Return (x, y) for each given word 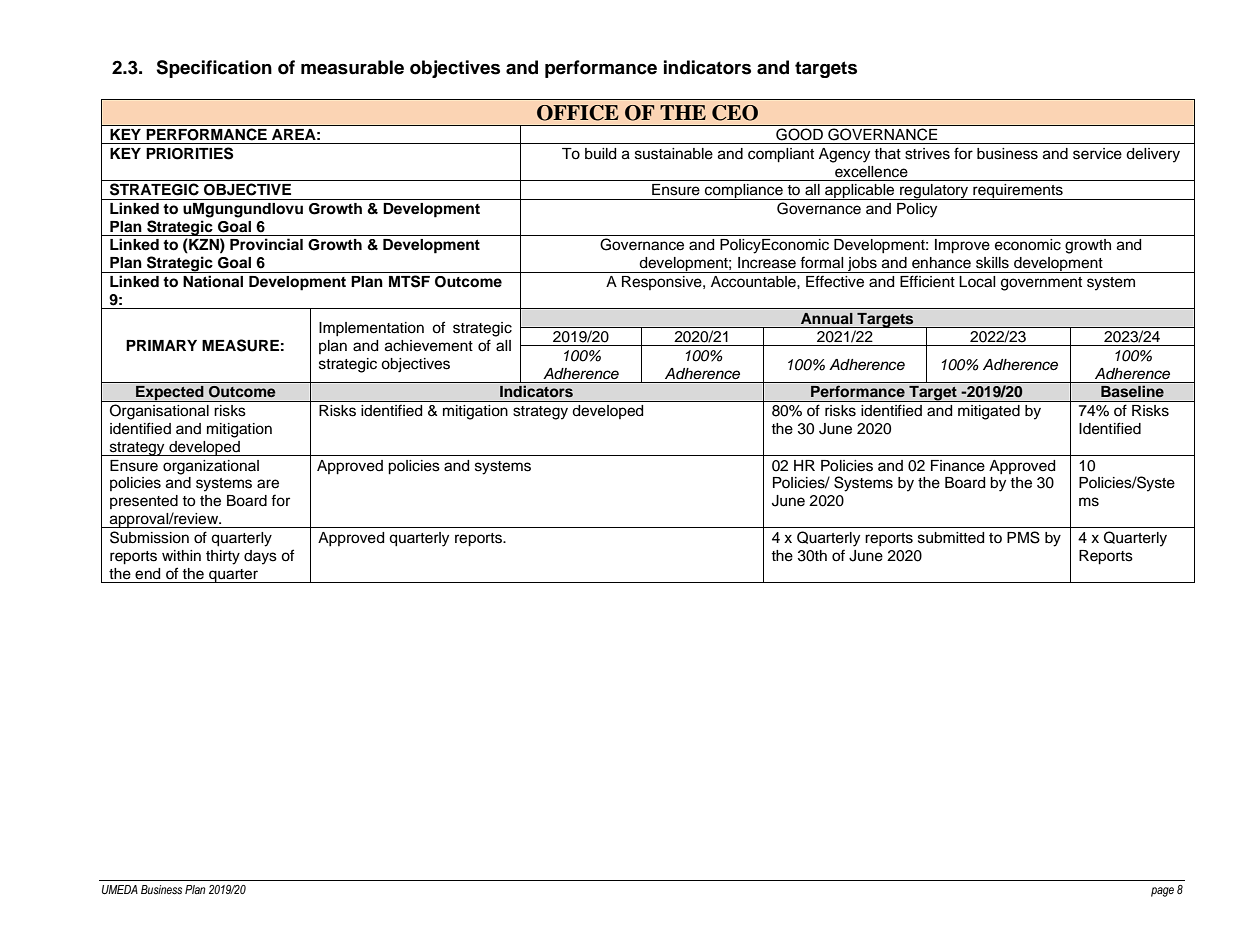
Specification (214, 69)
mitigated (989, 412)
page (1162, 892)
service (1097, 154)
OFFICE (578, 113)
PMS (1023, 537)
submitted (951, 538)
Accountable (754, 282)
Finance (958, 466)
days (260, 557)
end (147, 574)
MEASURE (240, 345)
